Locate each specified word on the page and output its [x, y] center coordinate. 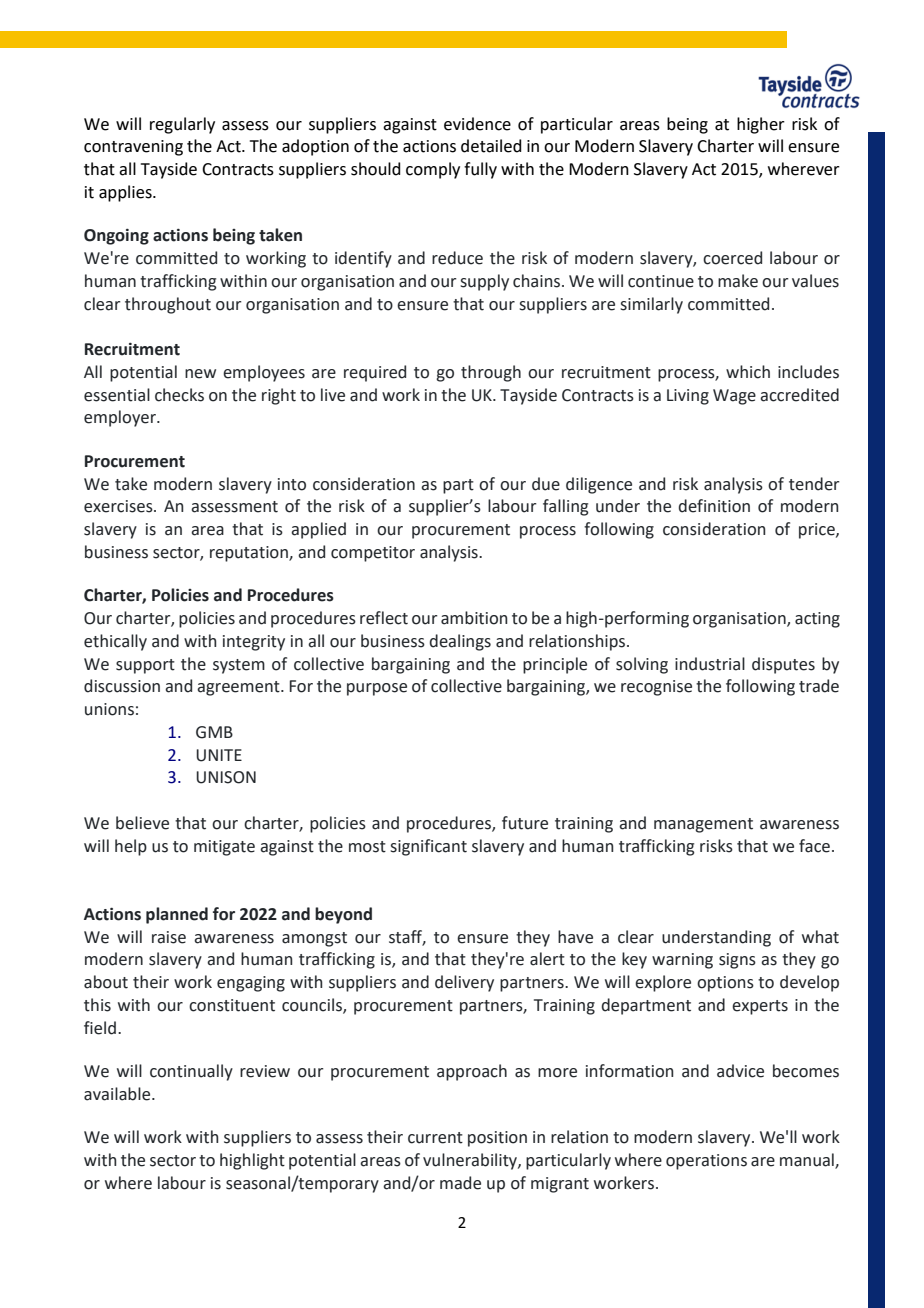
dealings [460, 642]
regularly [182, 125]
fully [480, 170]
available [118, 1094]
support [145, 666]
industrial [710, 664]
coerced [732, 258]
